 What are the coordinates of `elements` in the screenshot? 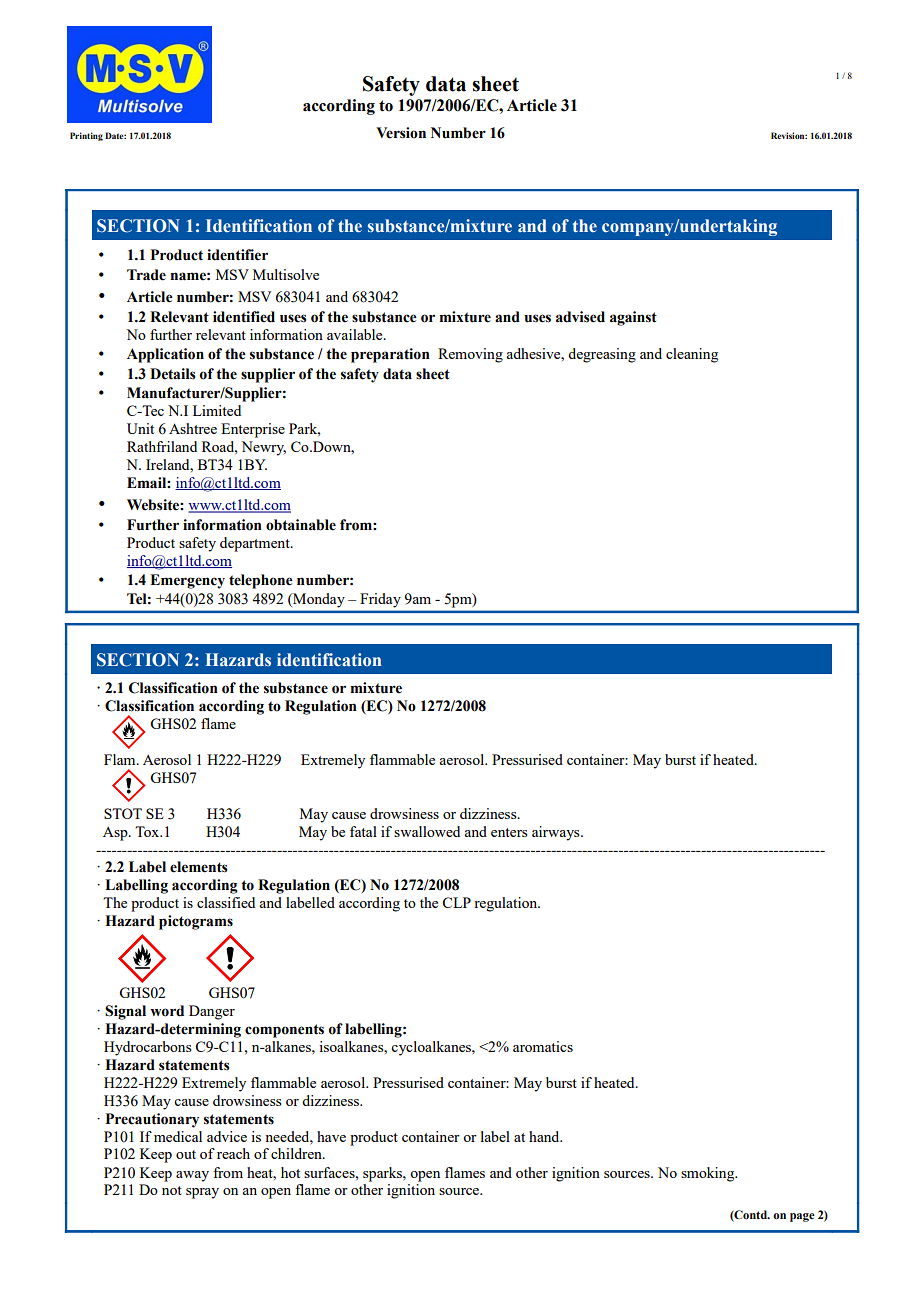 It's located at (199, 867).
